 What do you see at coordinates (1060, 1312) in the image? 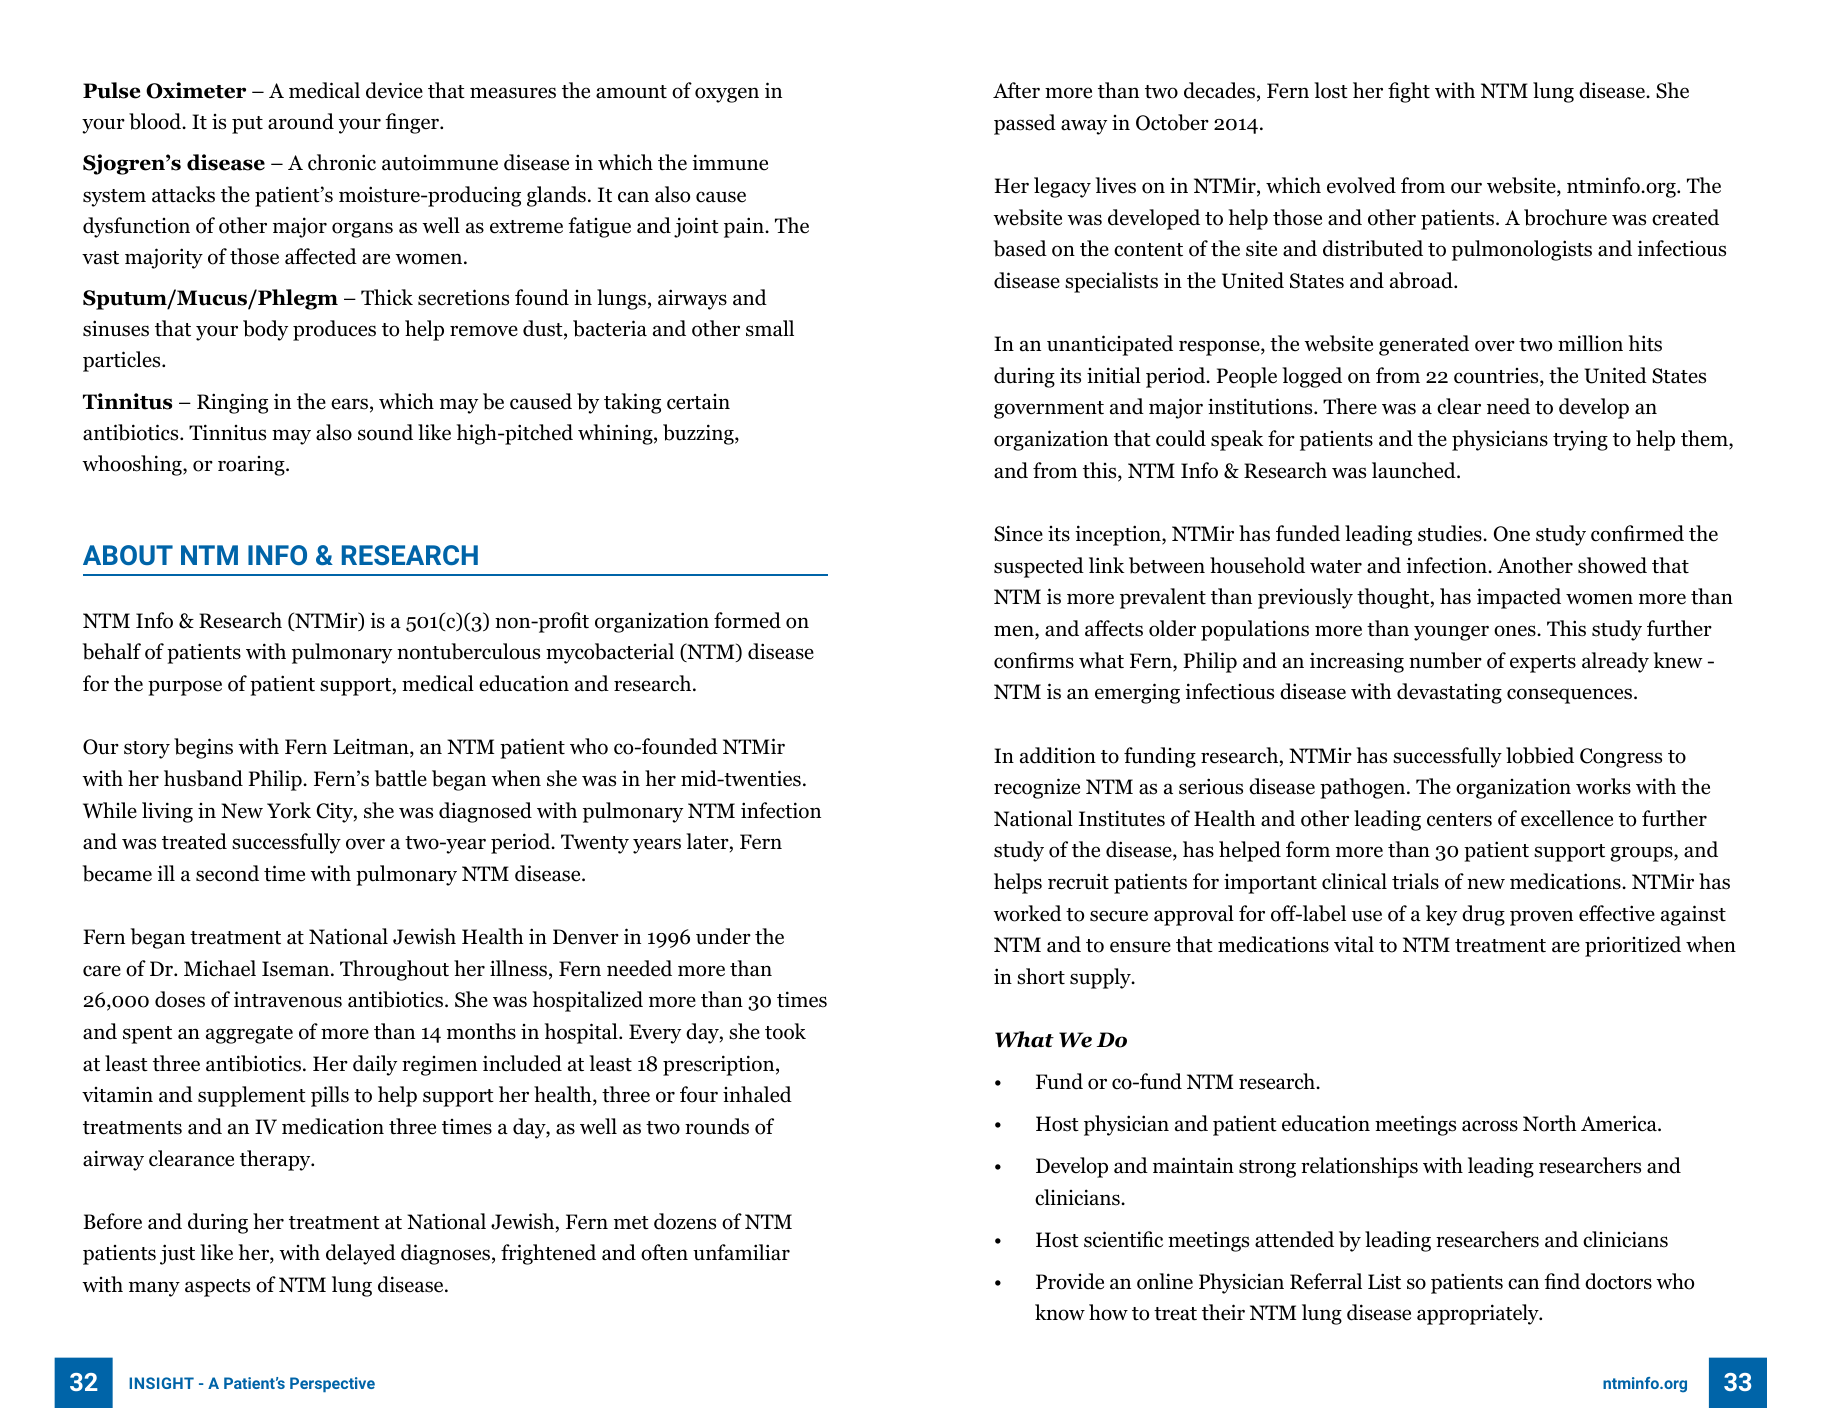
I see `know` at bounding box center [1060, 1312].
